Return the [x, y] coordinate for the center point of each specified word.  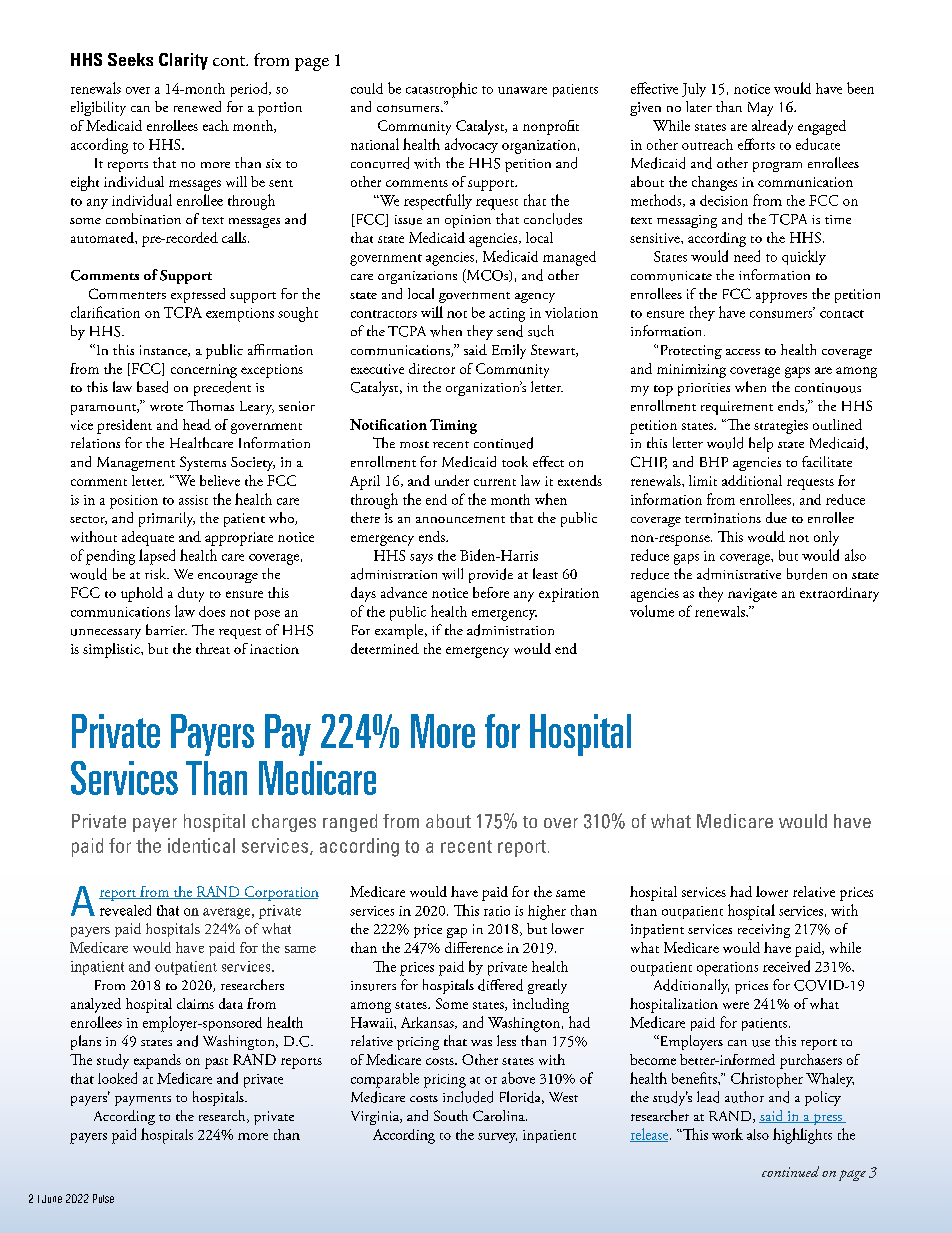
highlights [802, 1136]
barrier [166, 629]
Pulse [103, 1198]
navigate [752, 595]
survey [497, 1138]
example [400, 631]
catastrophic [441, 90]
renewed [197, 106]
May [760, 109]
